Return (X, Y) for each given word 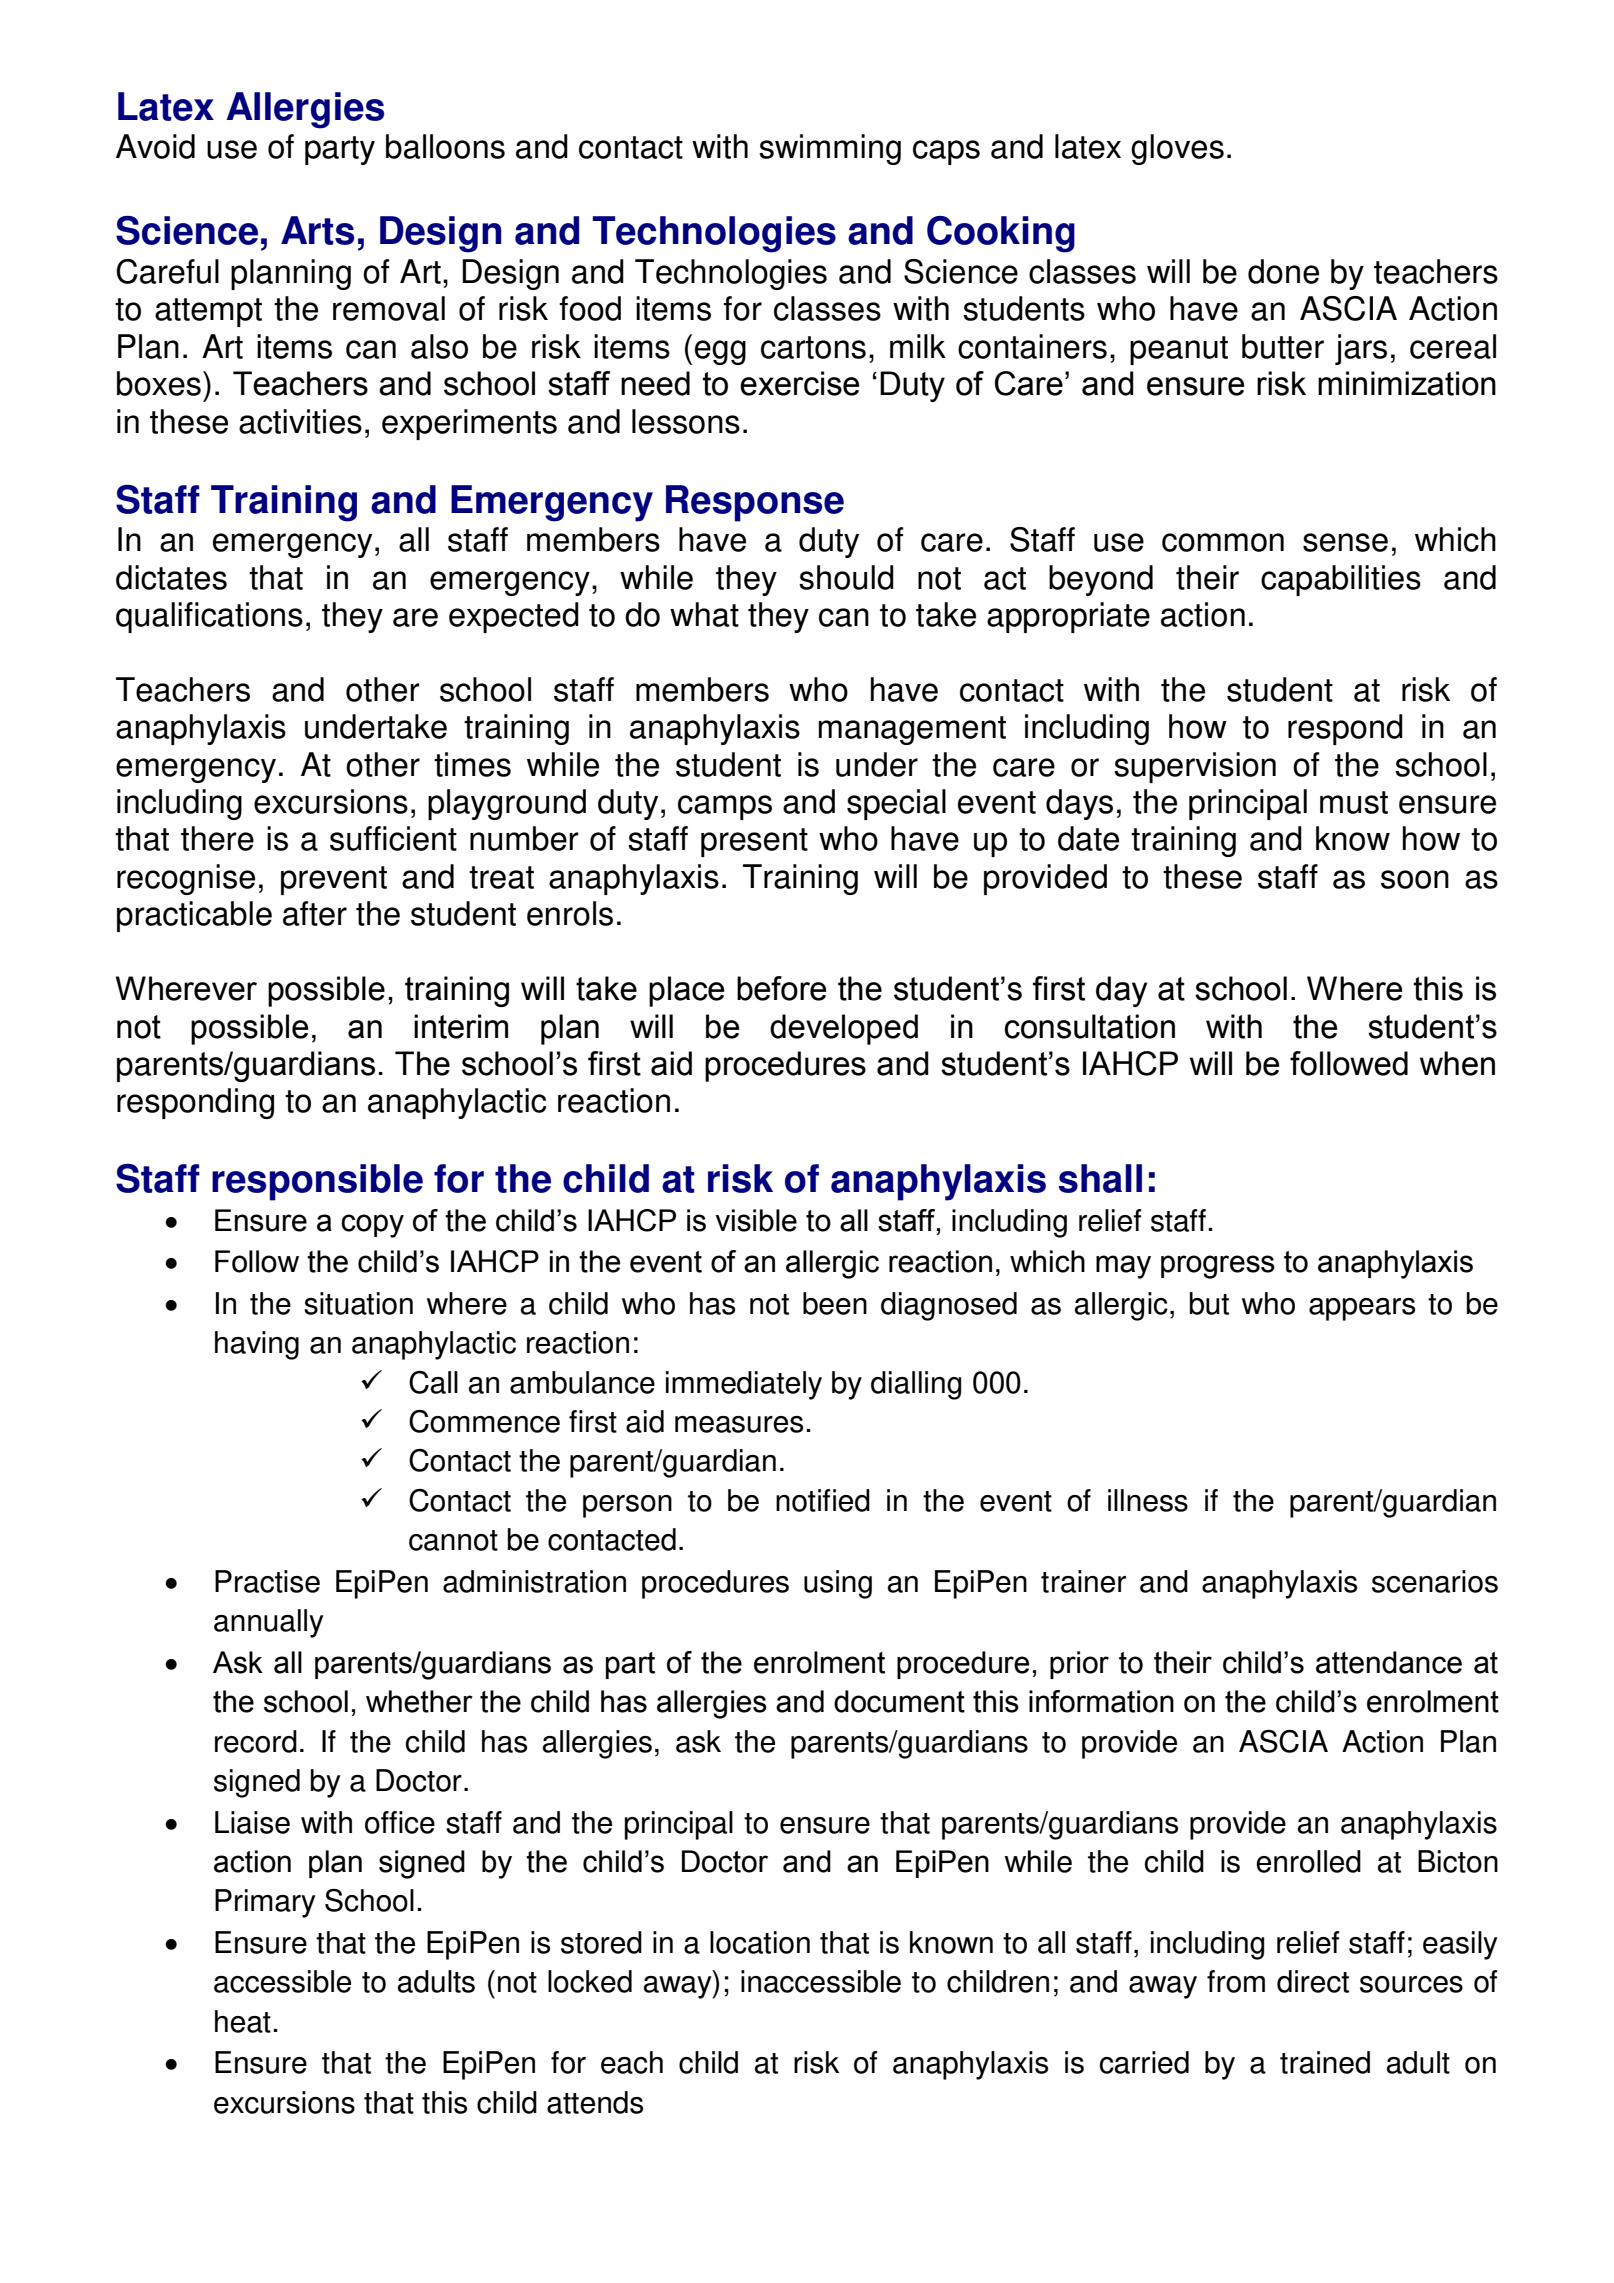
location (760, 1942)
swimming (830, 149)
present (754, 842)
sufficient (393, 838)
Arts (317, 230)
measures (739, 1424)
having (257, 1345)
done (1283, 271)
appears (1362, 1309)
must (1354, 802)
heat (243, 2021)
